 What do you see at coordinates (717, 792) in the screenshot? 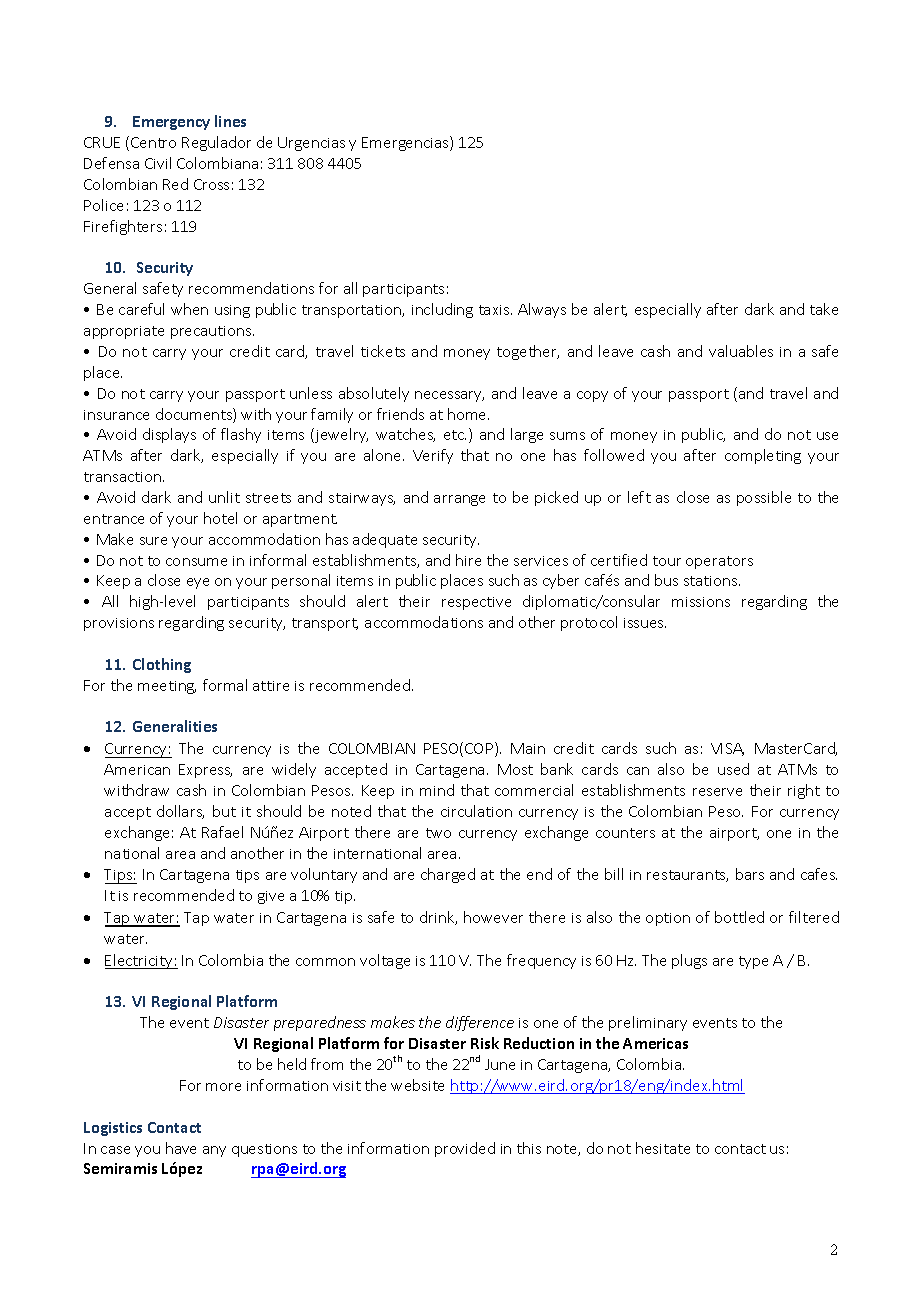
I see `reserve` at bounding box center [717, 792].
